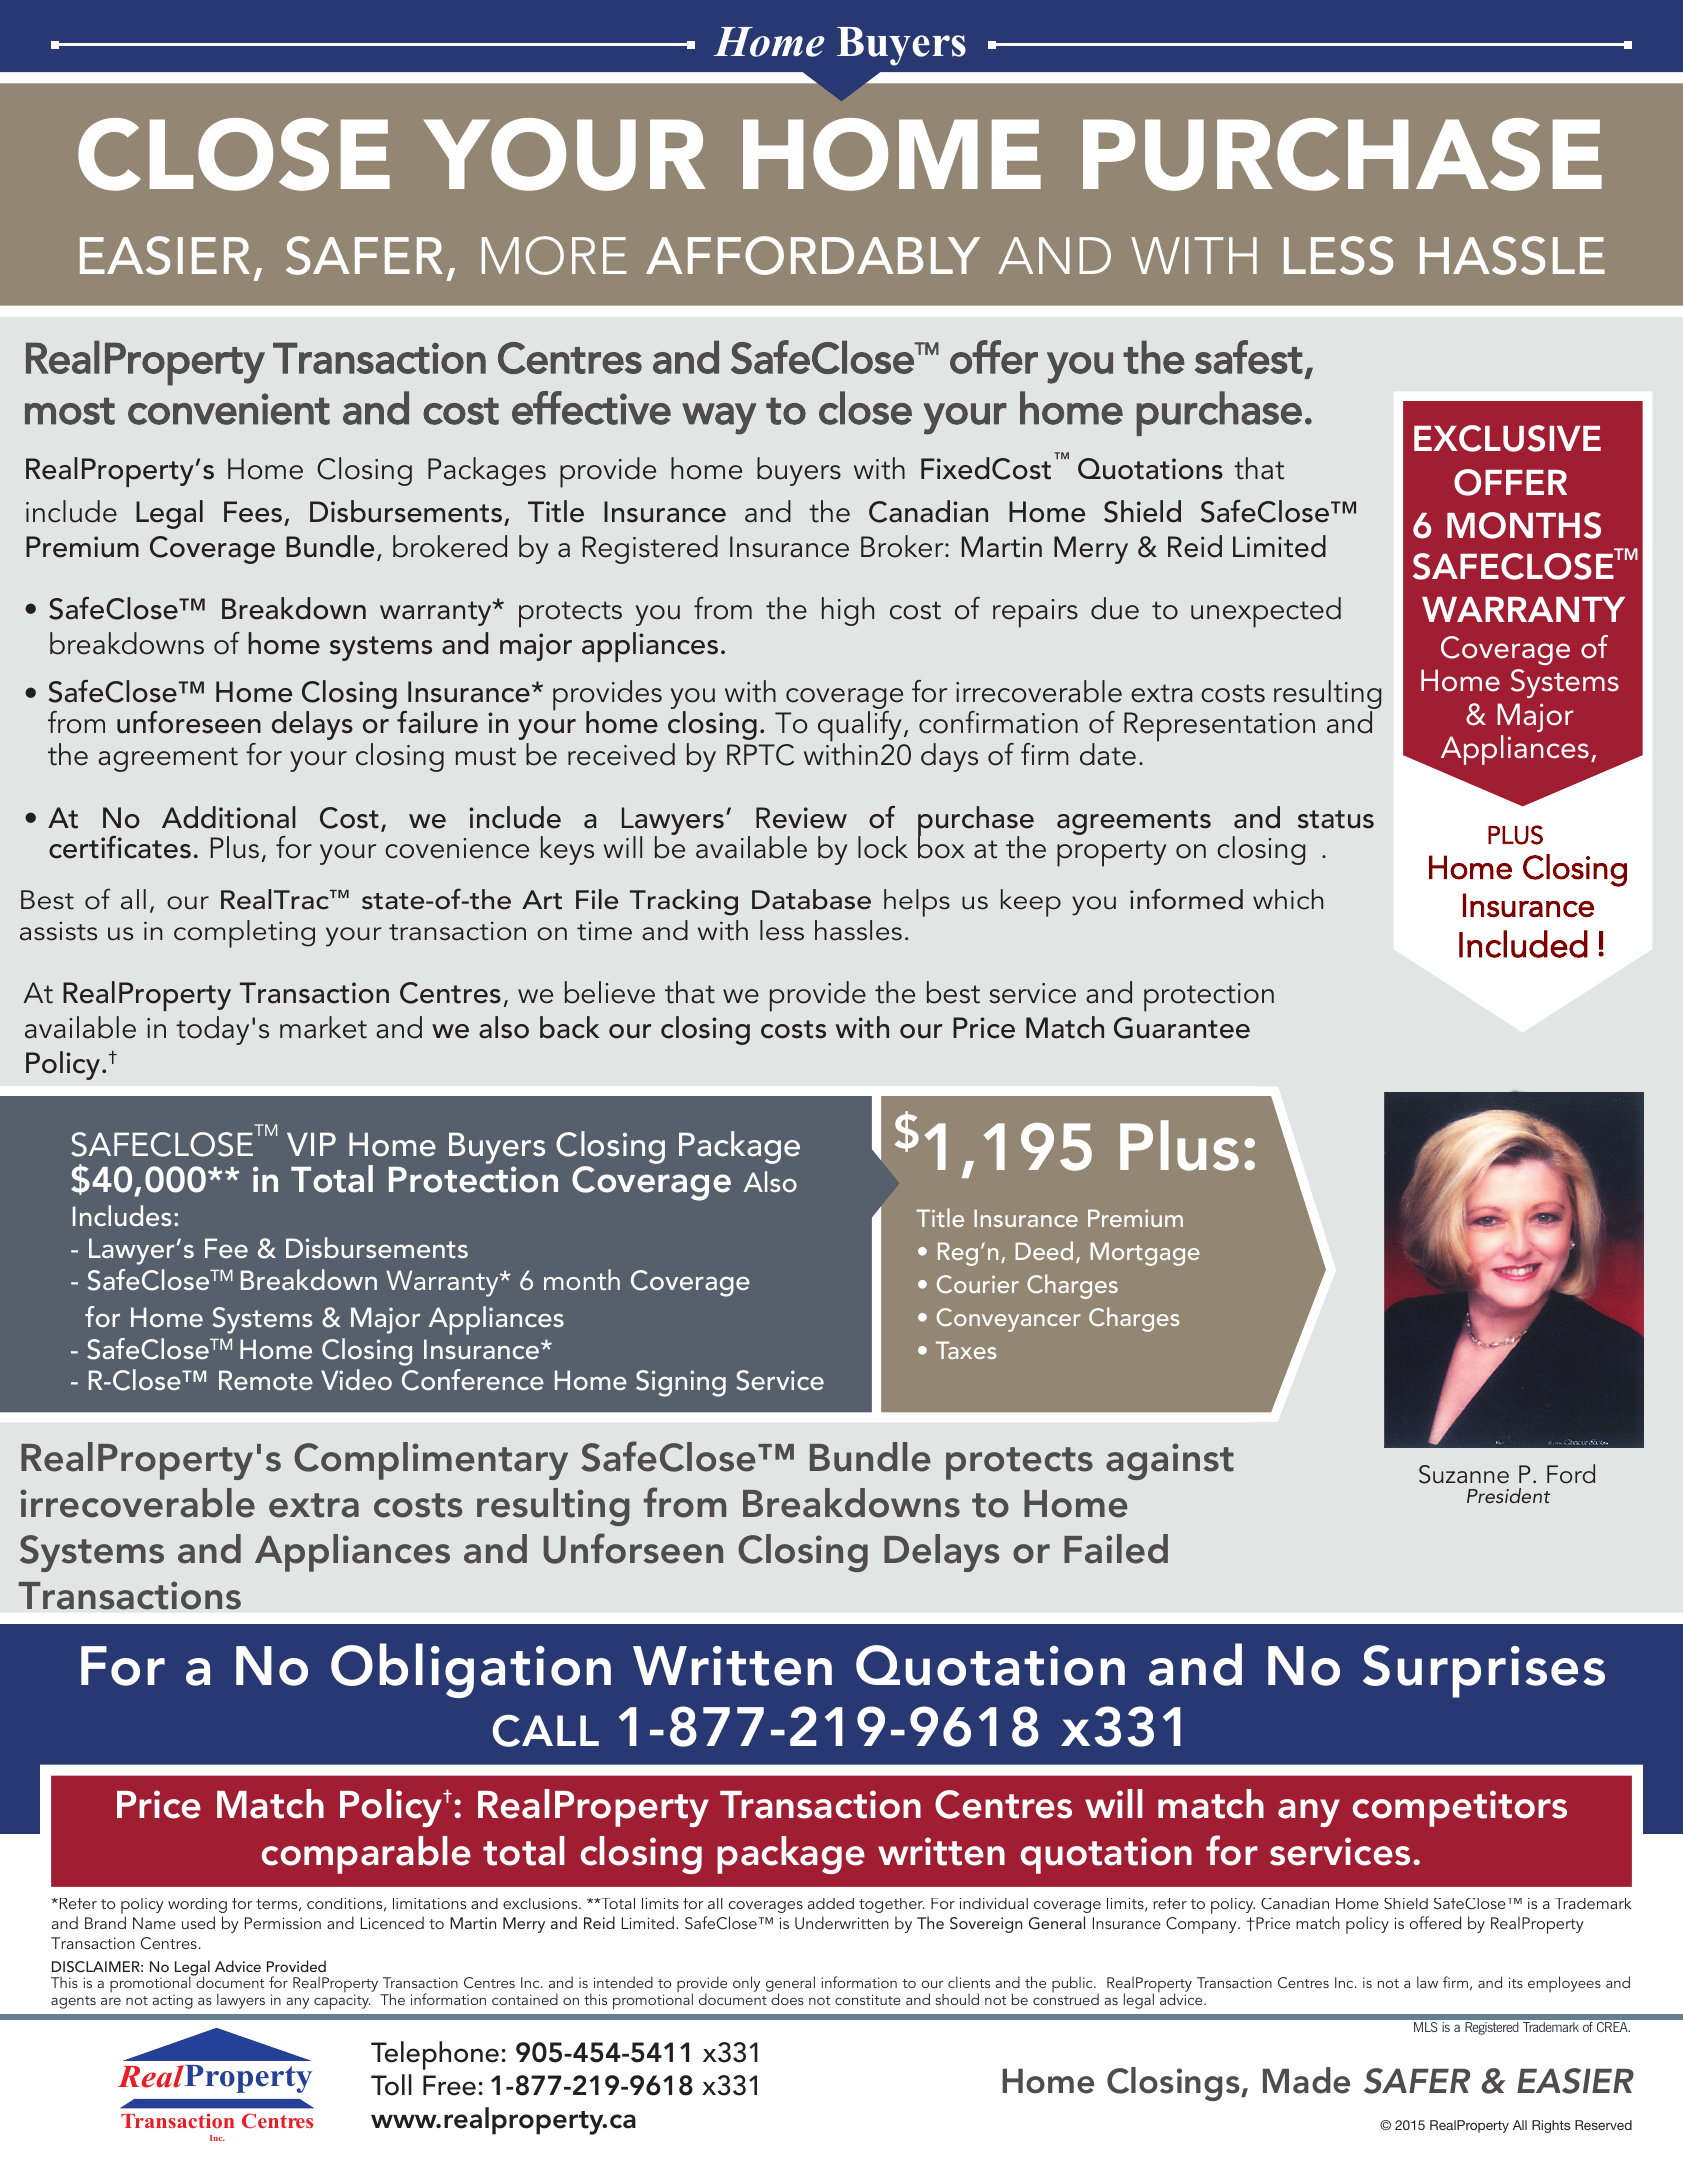 The image size is (1683, 2177). What do you see at coordinates (719, 419) in the screenshot?
I see `way` at bounding box center [719, 419].
